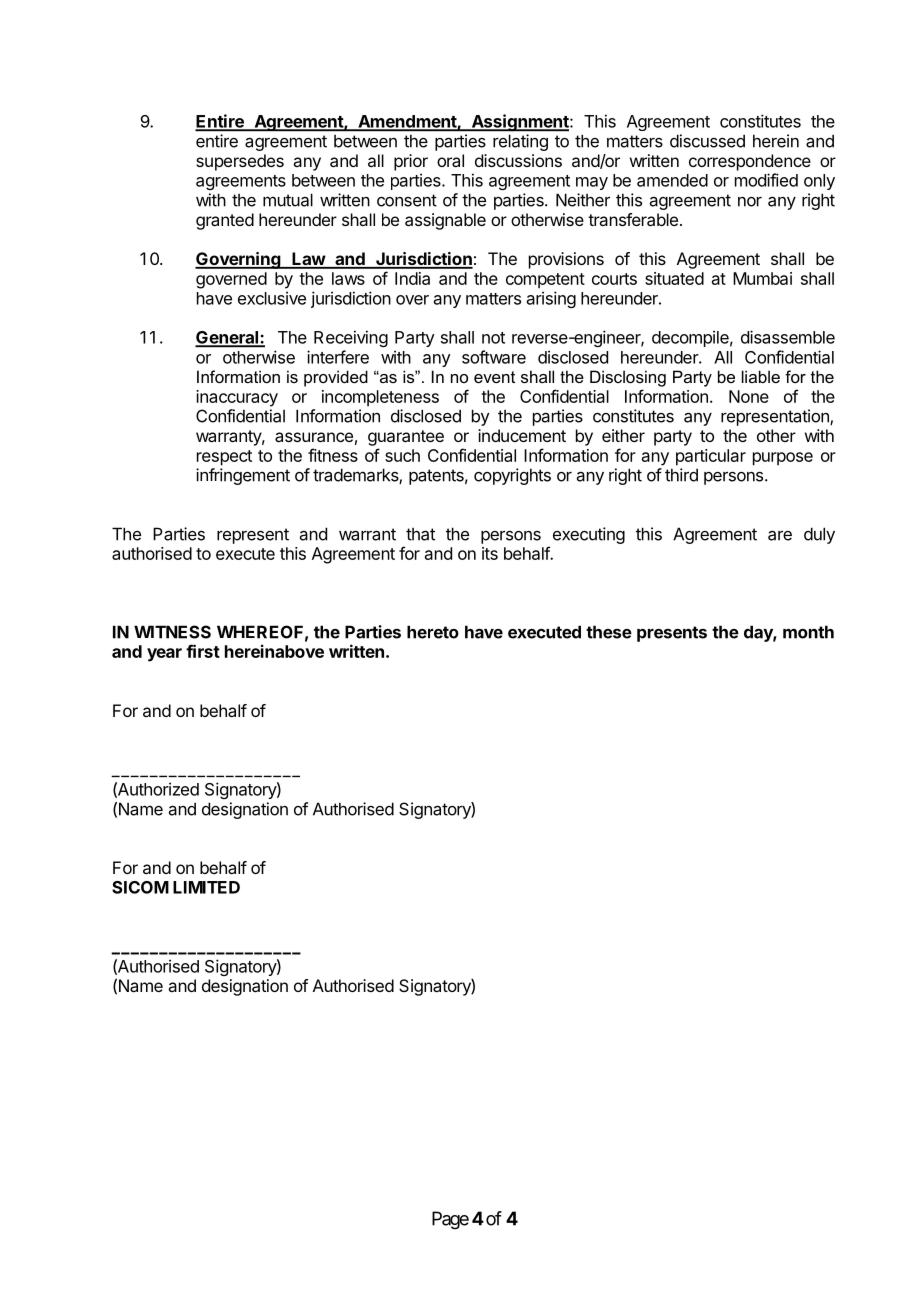 Image resolution: width=924 pixels, height=1307 pixels. I want to click on discussions, so click(518, 160).
